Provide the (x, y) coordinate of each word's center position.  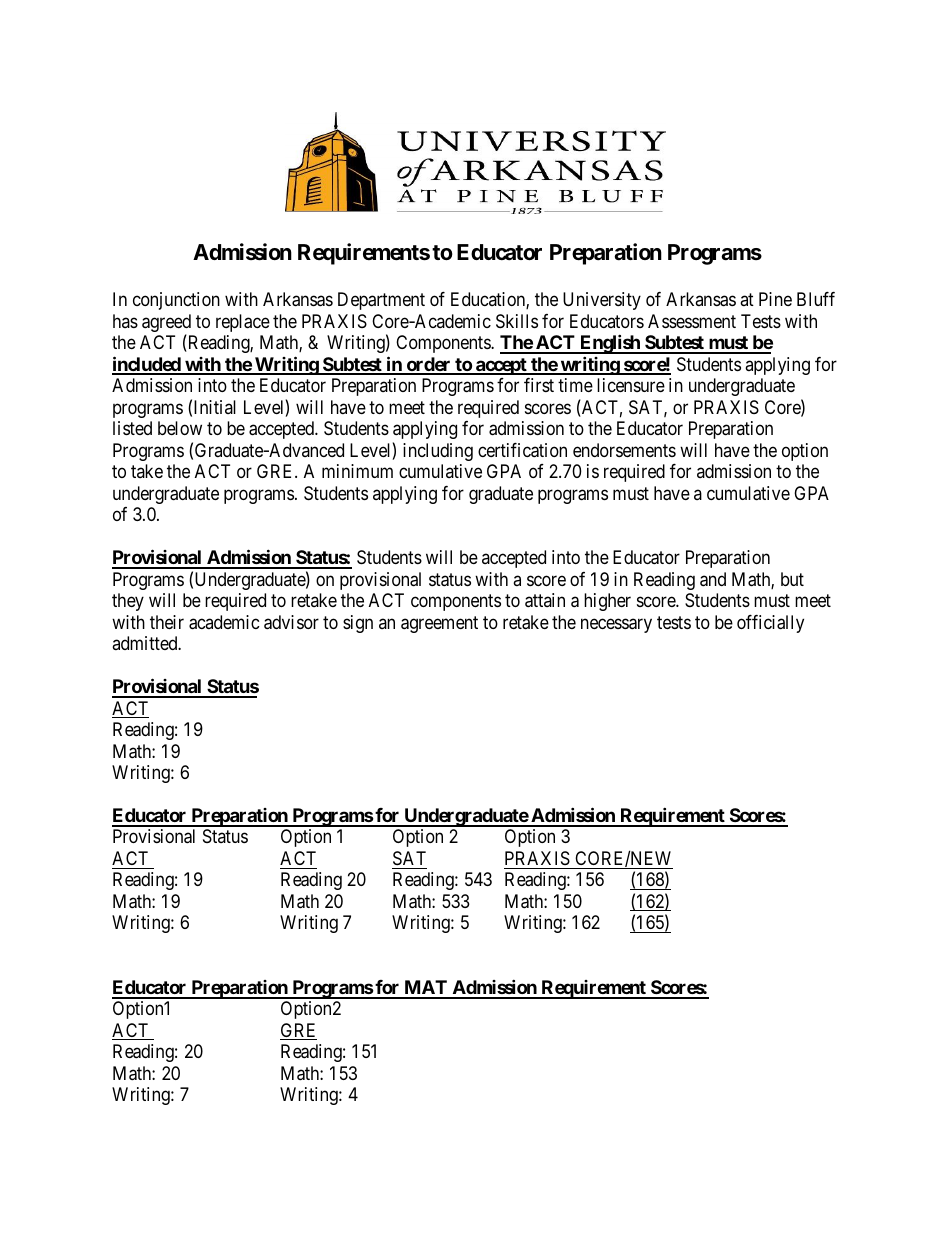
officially (770, 624)
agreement (439, 624)
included (147, 365)
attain (545, 600)
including (438, 452)
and (713, 579)
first (539, 385)
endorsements (624, 450)
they (128, 602)
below (180, 428)
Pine (775, 299)
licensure (631, 385)
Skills (517, 321)
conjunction (176, 301)
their (167, 622)
